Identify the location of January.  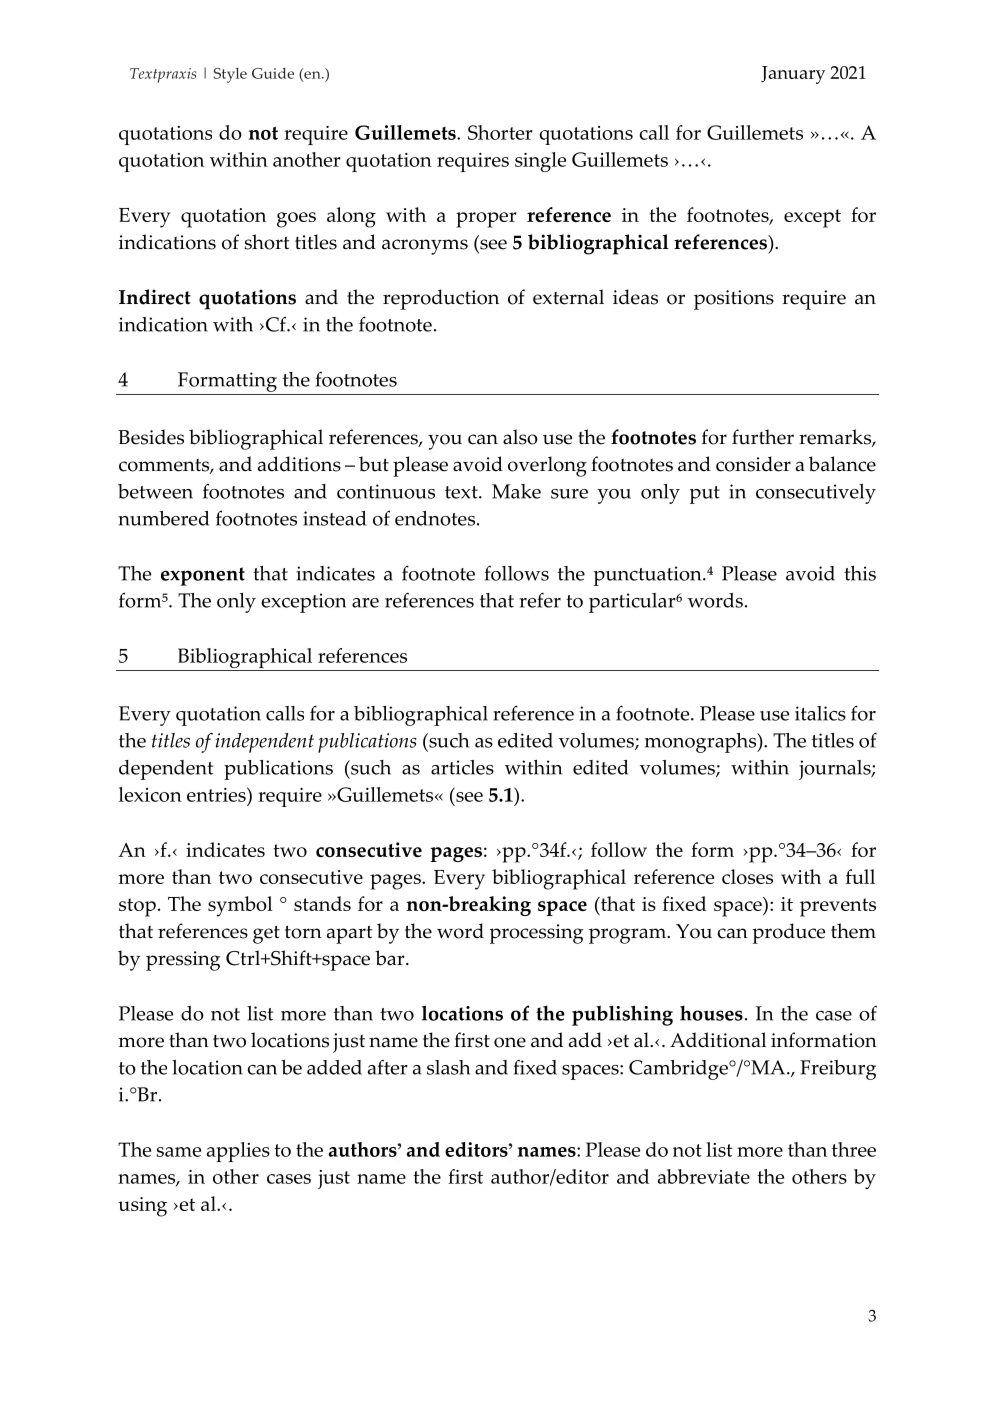
(793, 75).
